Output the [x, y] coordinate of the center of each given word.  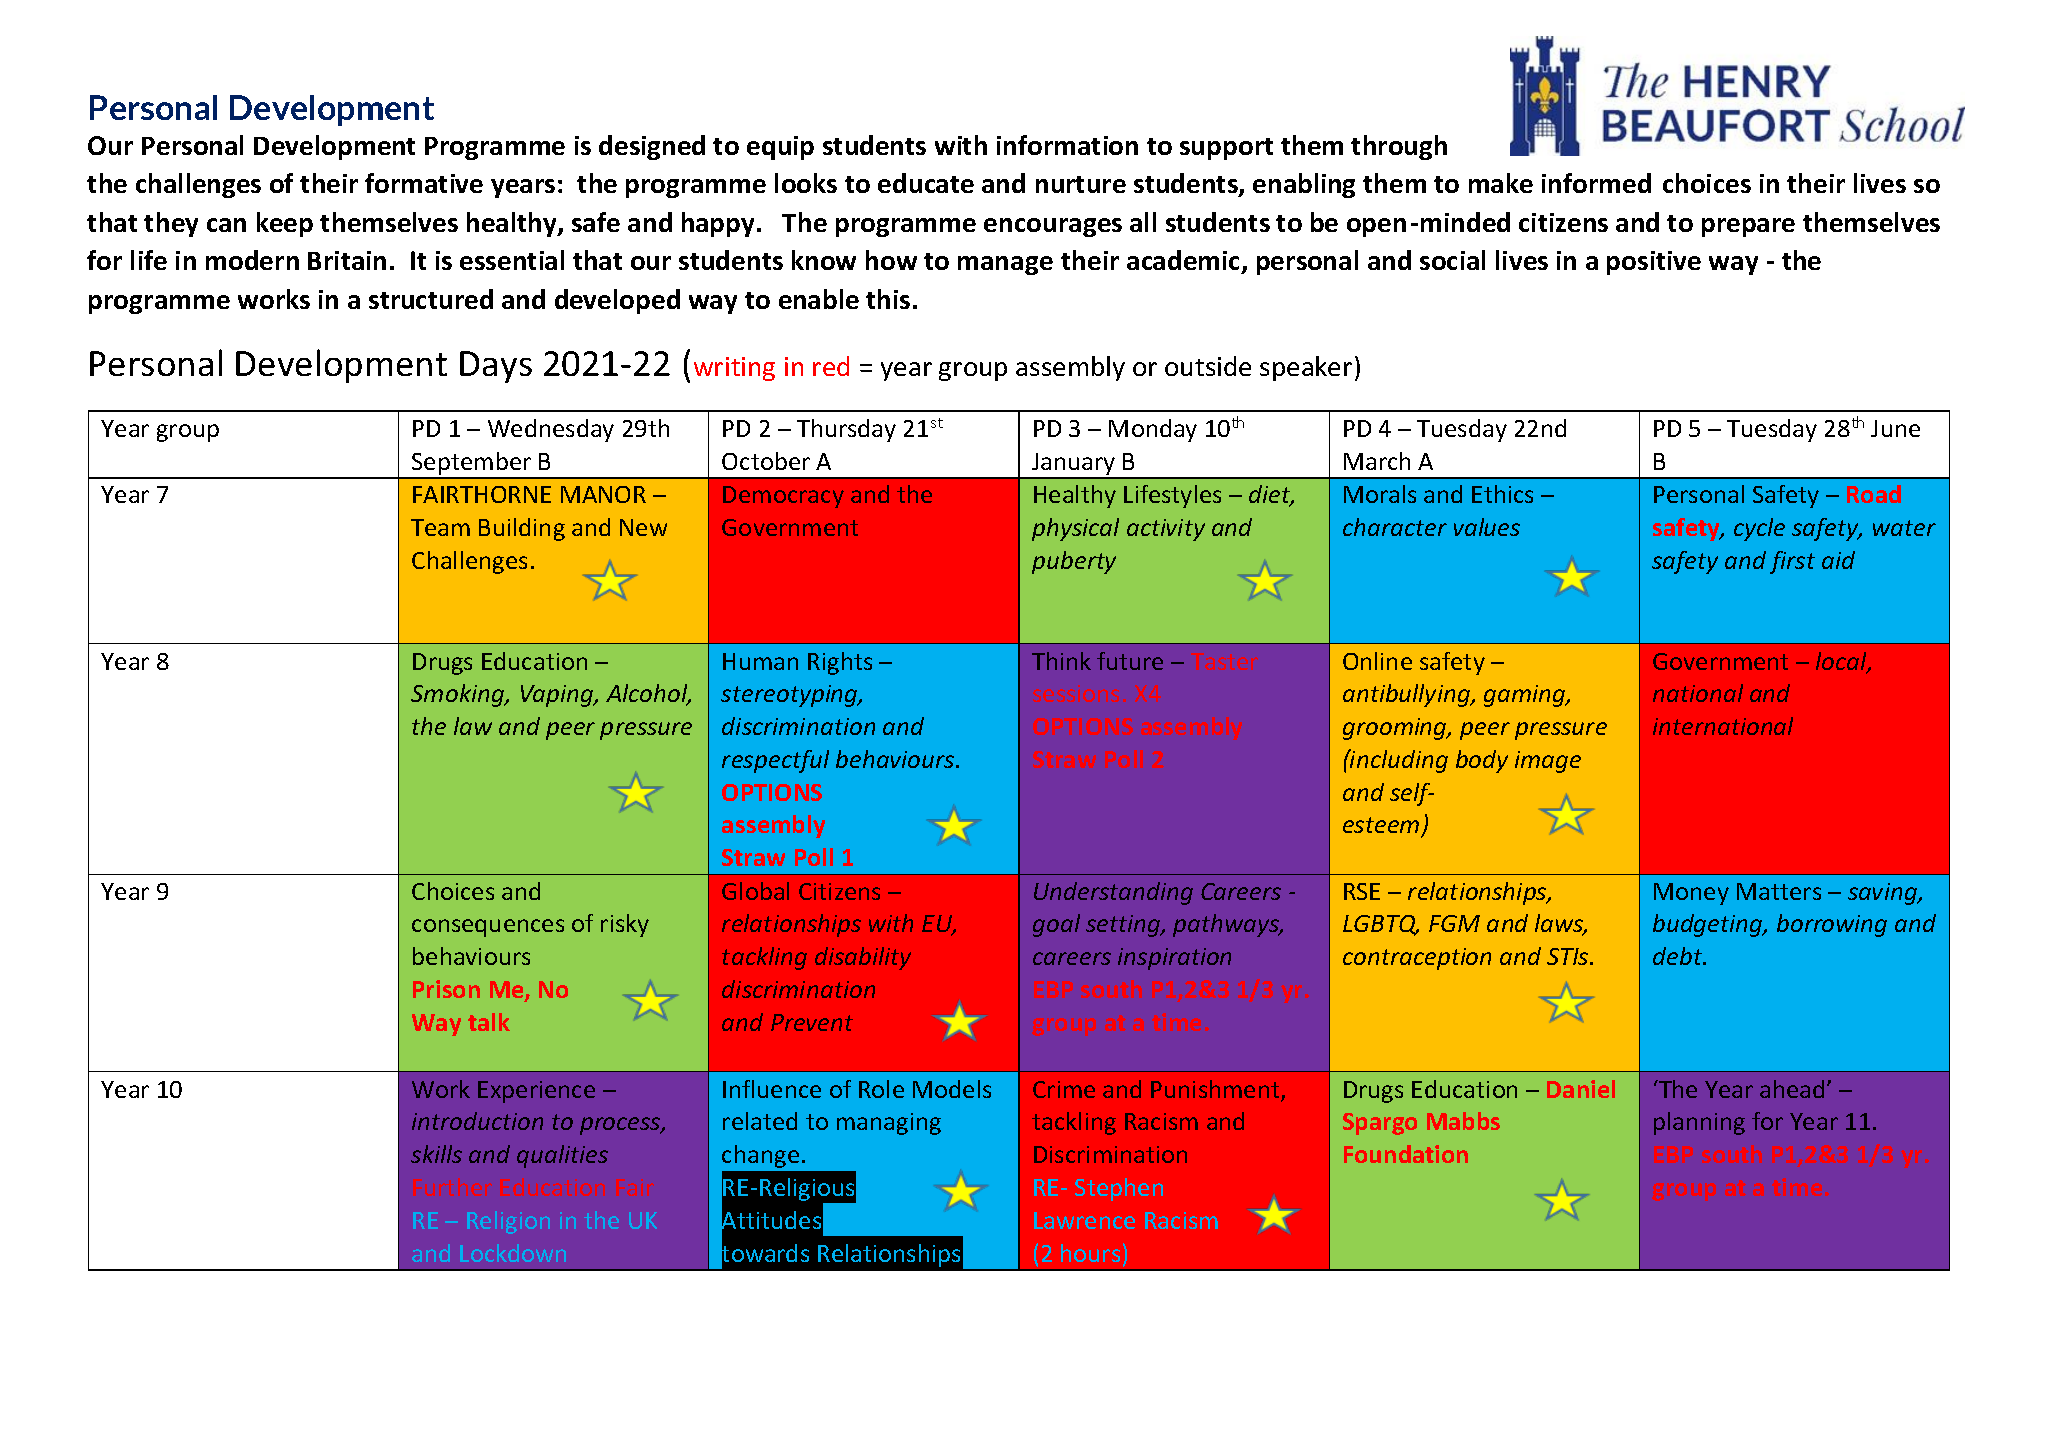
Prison [446, 989]
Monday [1153, 430]
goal [1056, 925]
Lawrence [1084, 1220]
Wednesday [551, 430]
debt [1679, 956]
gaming [1526, 696]
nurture [1081, 184]
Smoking [459, 695]
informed [1596, 183]
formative [424, 183]
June [1895, 428]
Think [1061, 661]
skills [436, 1154]
